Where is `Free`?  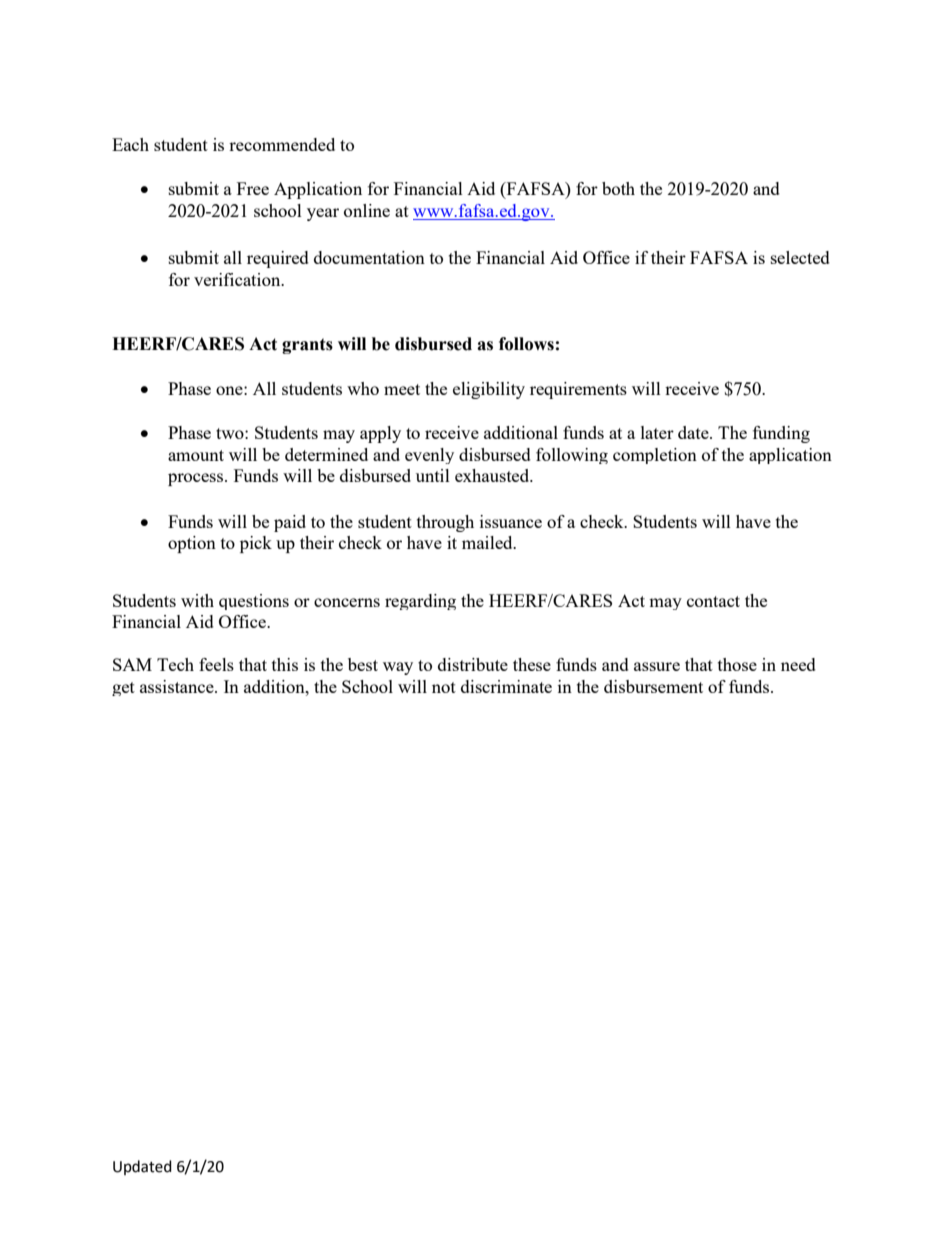
Free is located at coordinates (253, 188).
